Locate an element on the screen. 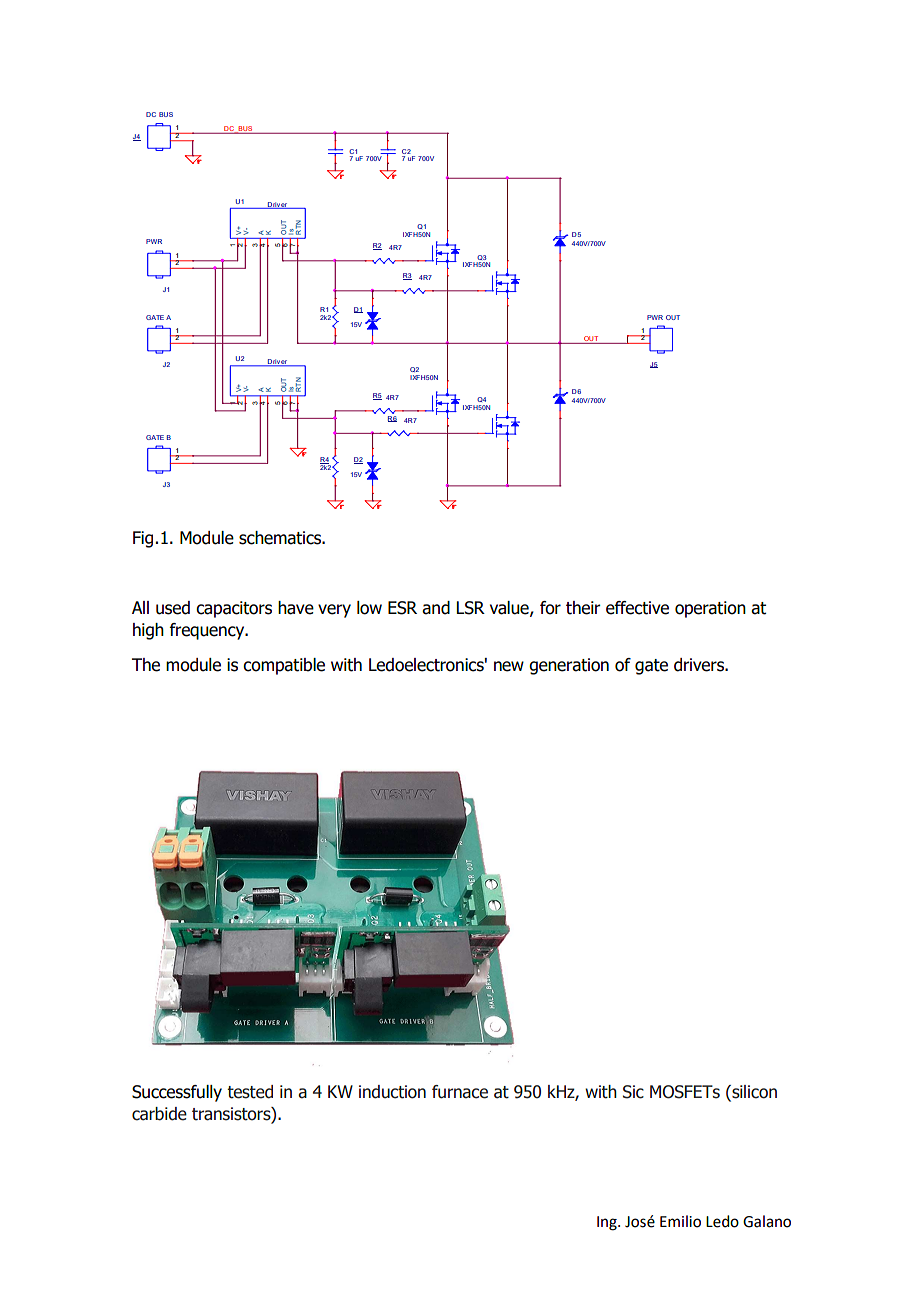 This screenshot has width=924, height=1308. frequency is located at coordinates (208, 631).
